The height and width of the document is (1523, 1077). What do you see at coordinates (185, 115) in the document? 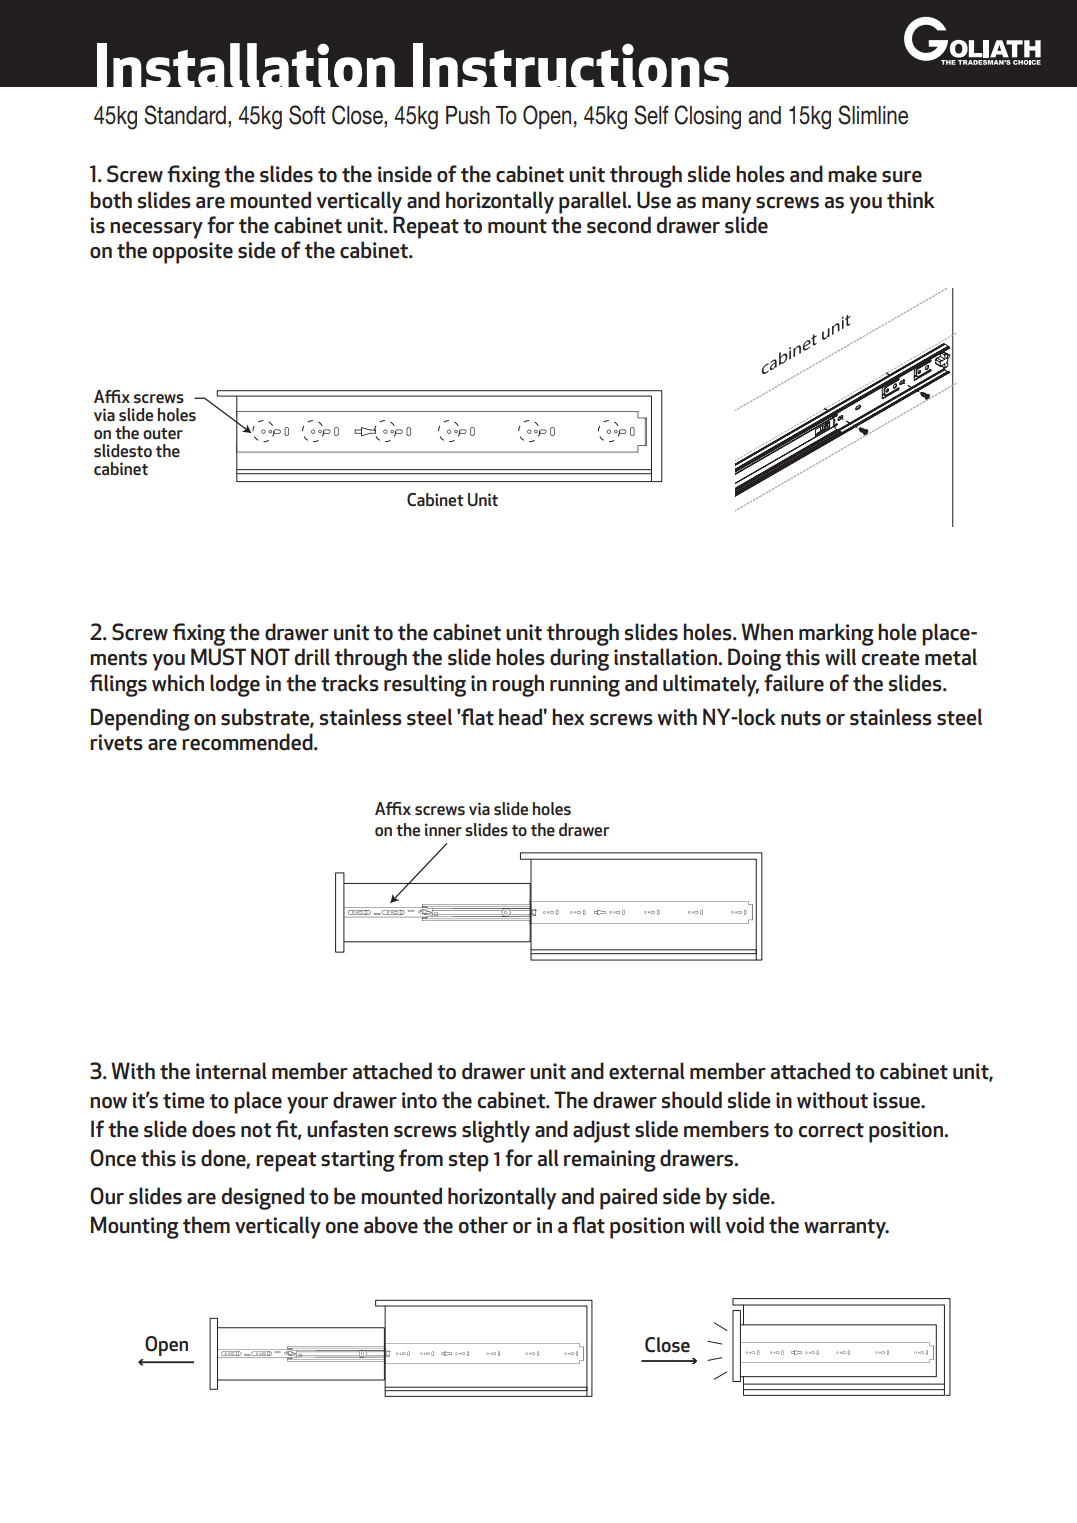
I see `Standard` at bounding box center [185, 115].
